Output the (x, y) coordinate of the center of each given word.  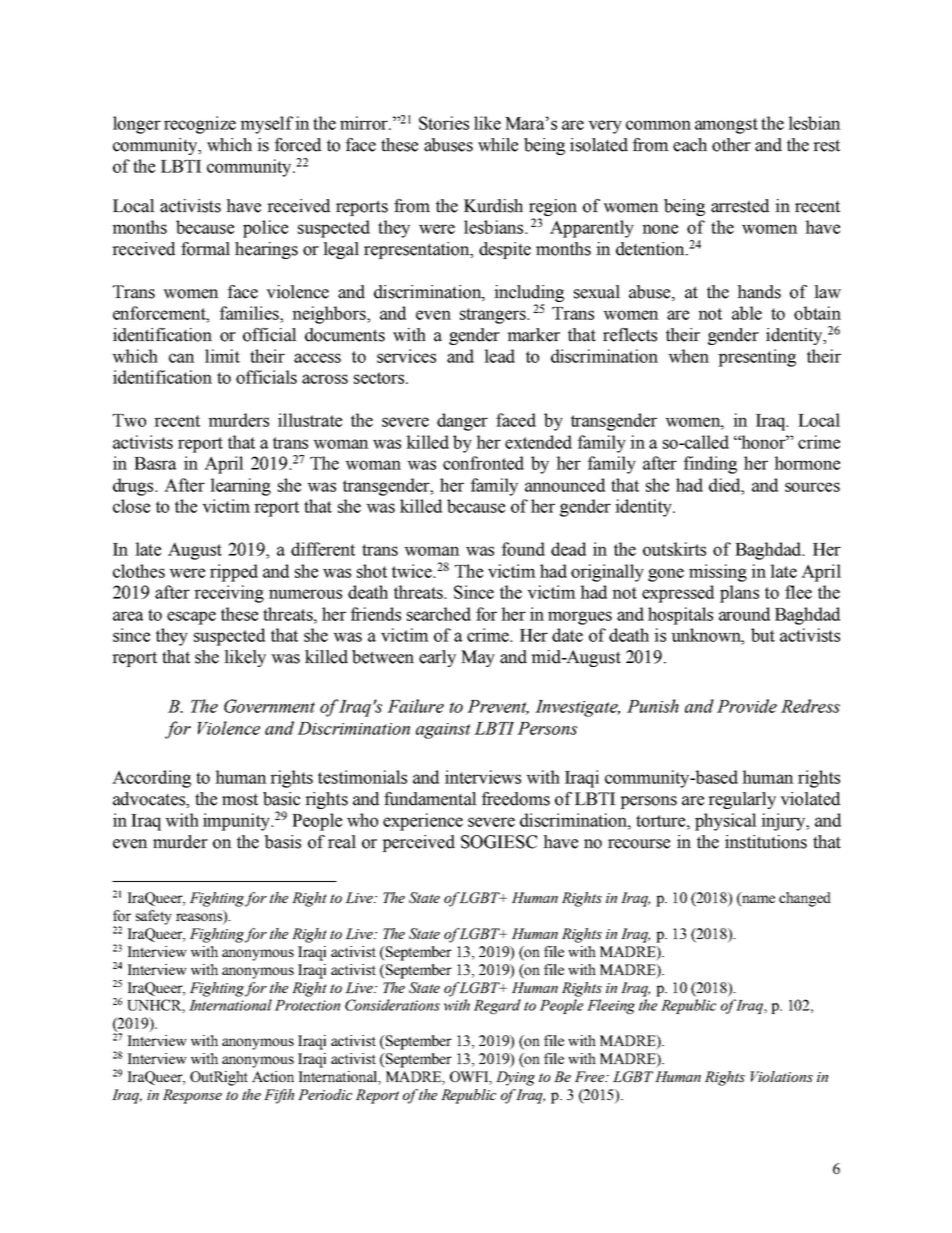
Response (192, 1096)
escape (191, 618)
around (744, 614)
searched (439, 614)
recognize (200, 125)
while (498, 145)
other (731, 145)
